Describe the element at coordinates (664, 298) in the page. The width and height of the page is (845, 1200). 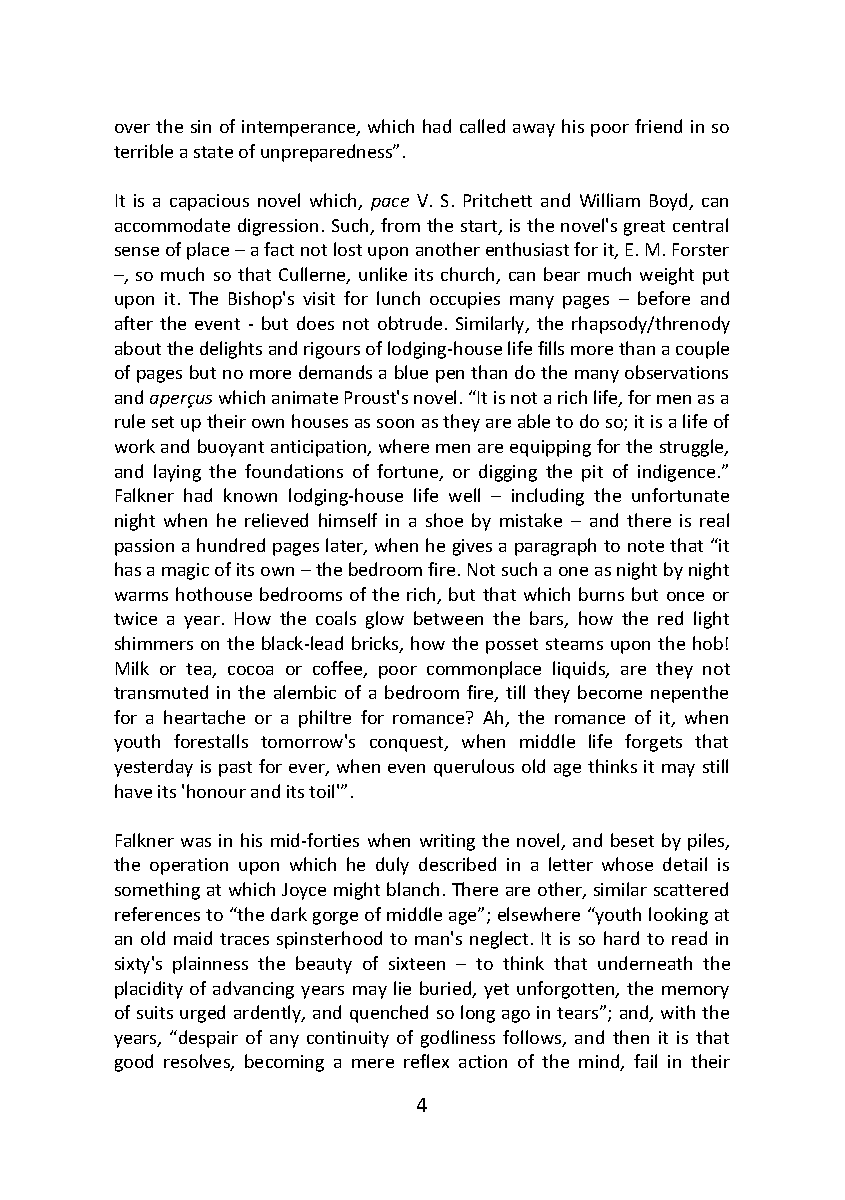
I see `before` at that location.
